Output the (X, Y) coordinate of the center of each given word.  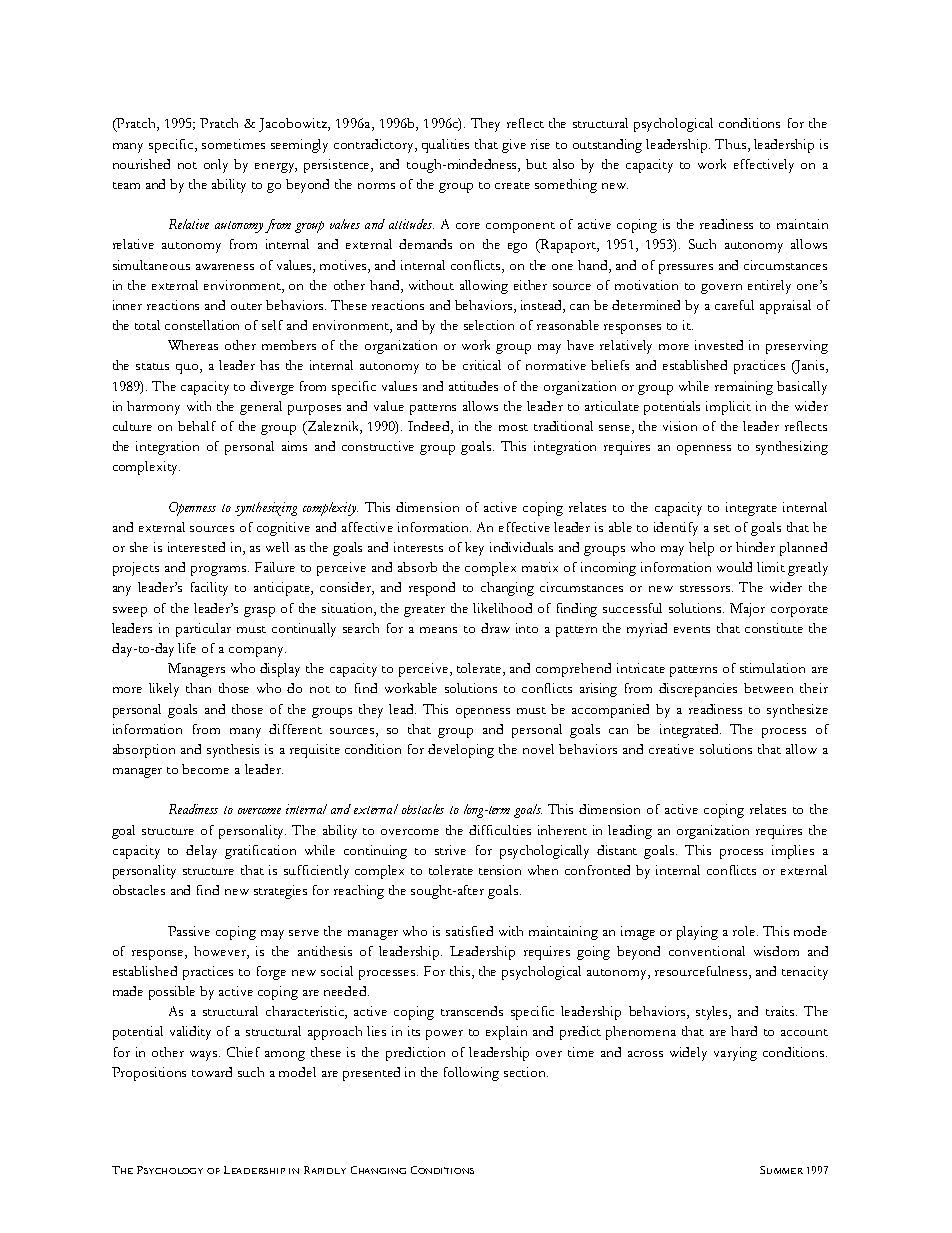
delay (201, 852)
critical (482, 365)
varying (735, 1054)
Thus (730, 144)
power (444, 1035)
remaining (744, 388)
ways (205, 1056)
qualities (445, 146)
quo (188, 369)
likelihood (502, 608)
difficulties (500, 830)
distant (617, 850)
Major (747, 610)
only (216, 166)
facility (209, 589)
